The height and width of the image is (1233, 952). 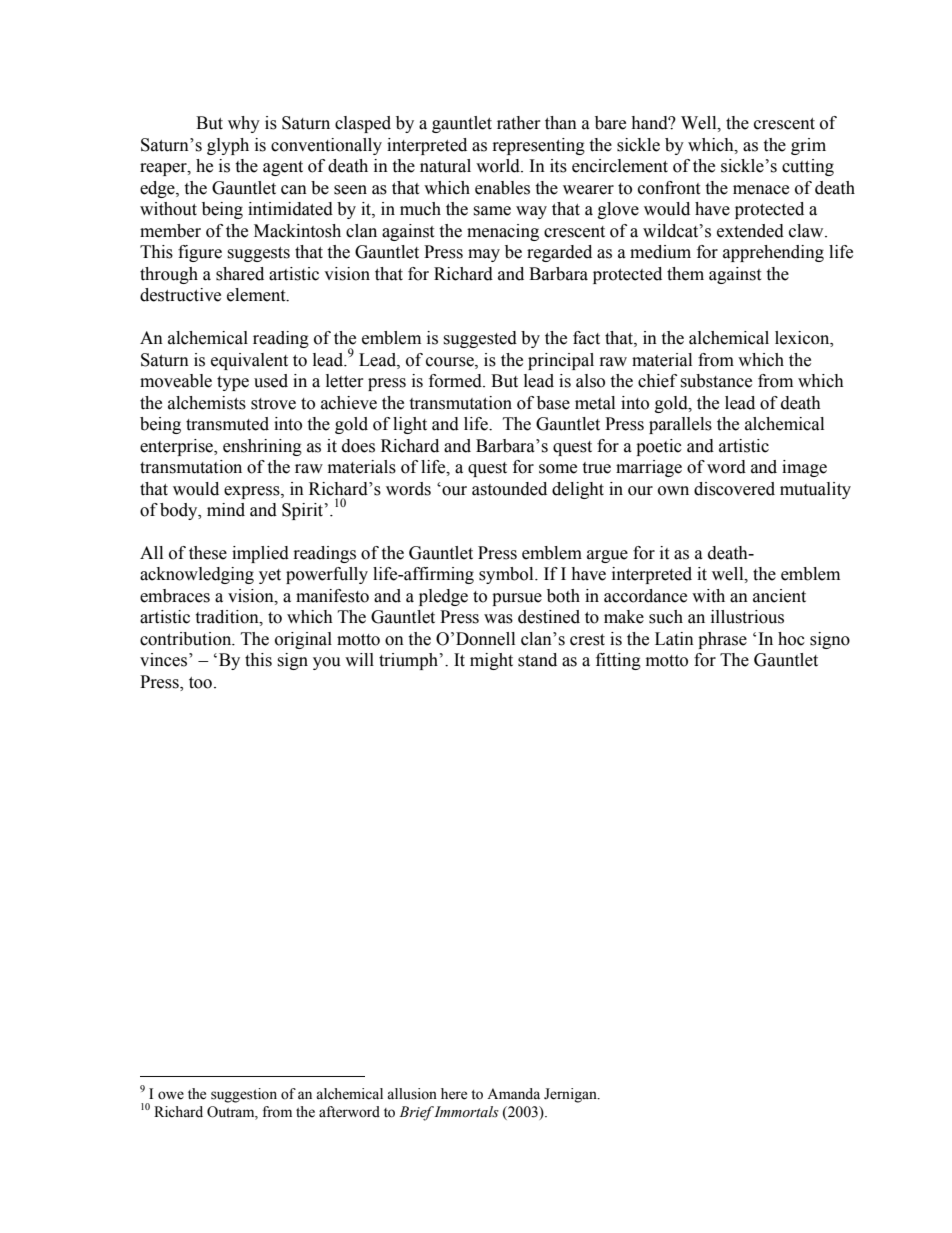 I want to click on was, so click(x=498, y=619).
